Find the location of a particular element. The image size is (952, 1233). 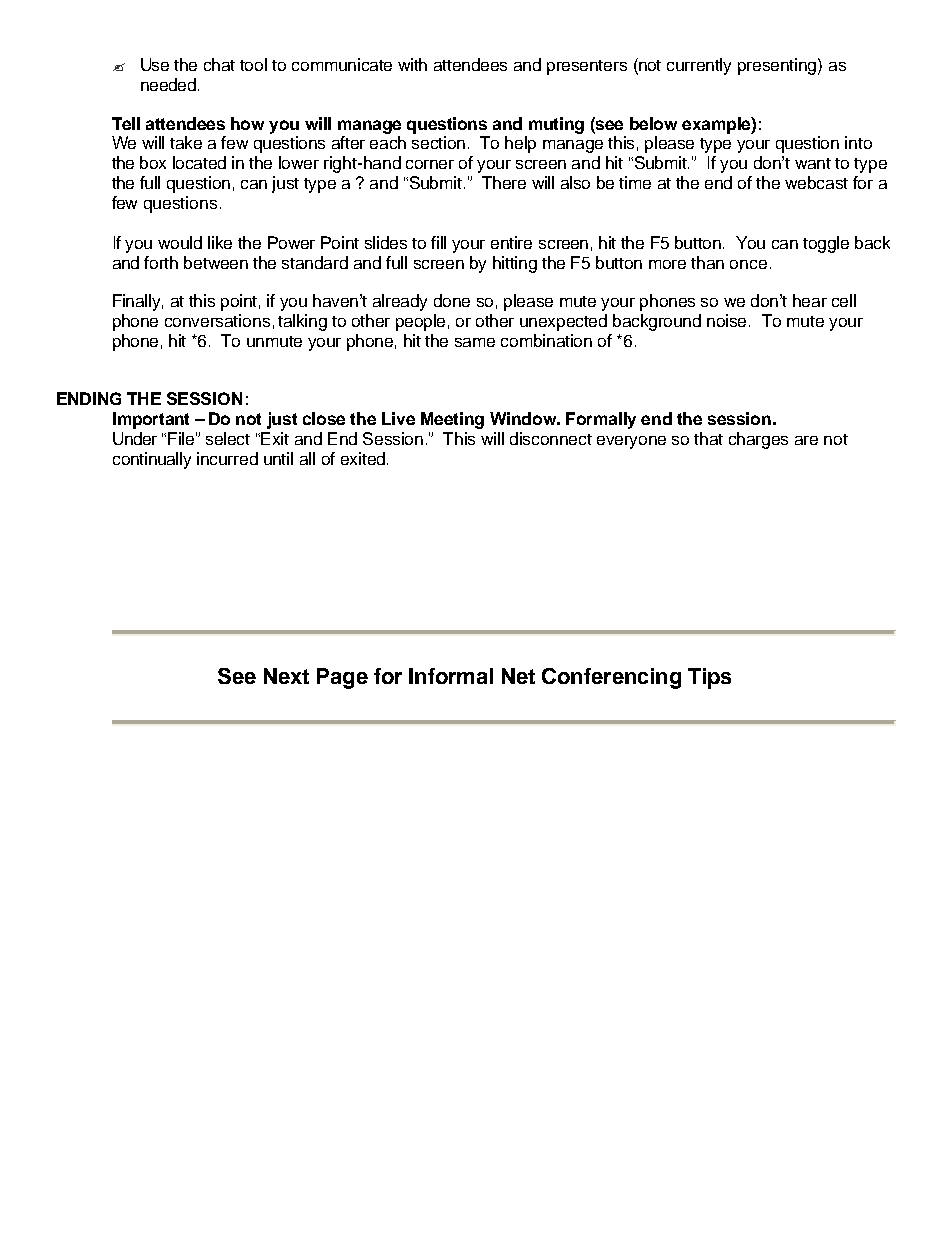

needed is located at coordinates (168, 84).
